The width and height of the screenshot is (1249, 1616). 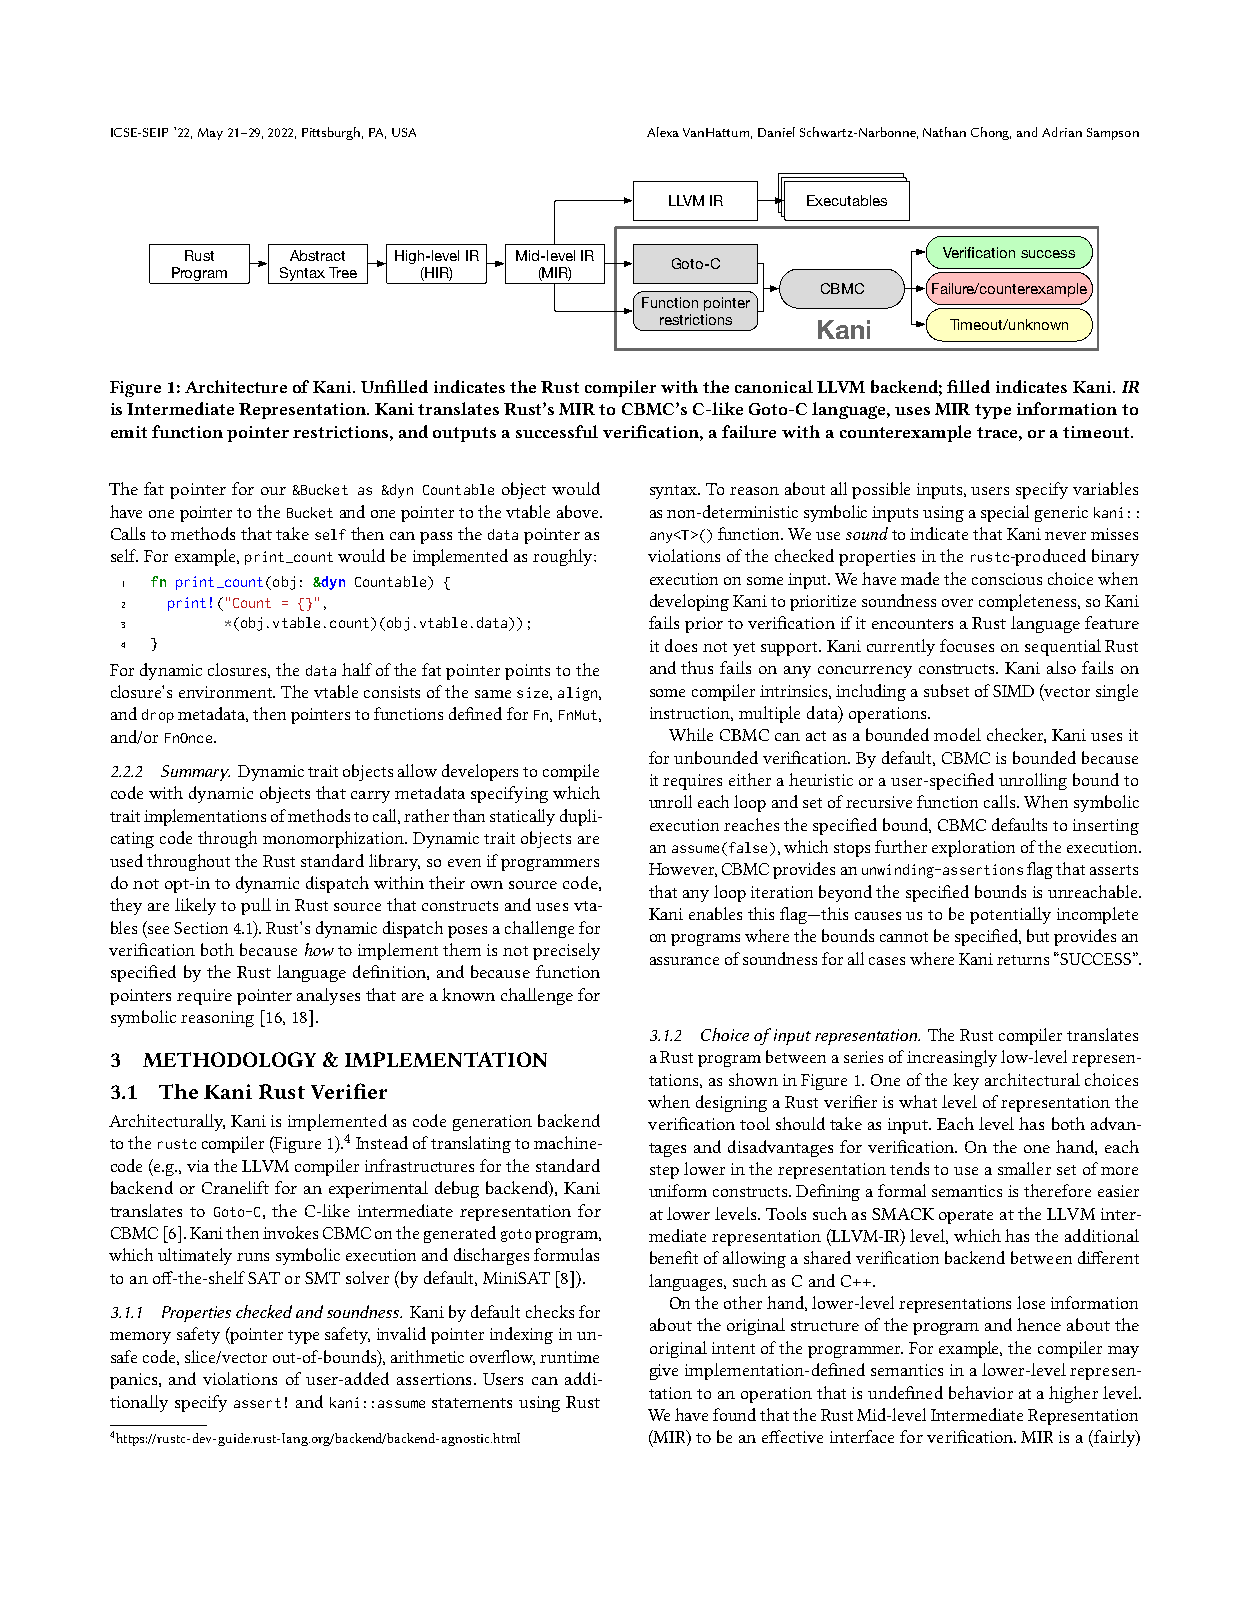 What do you see at coordinates (663, 132) in the screenshot?
I see `Alexa` at bounding box center [663, 132].
